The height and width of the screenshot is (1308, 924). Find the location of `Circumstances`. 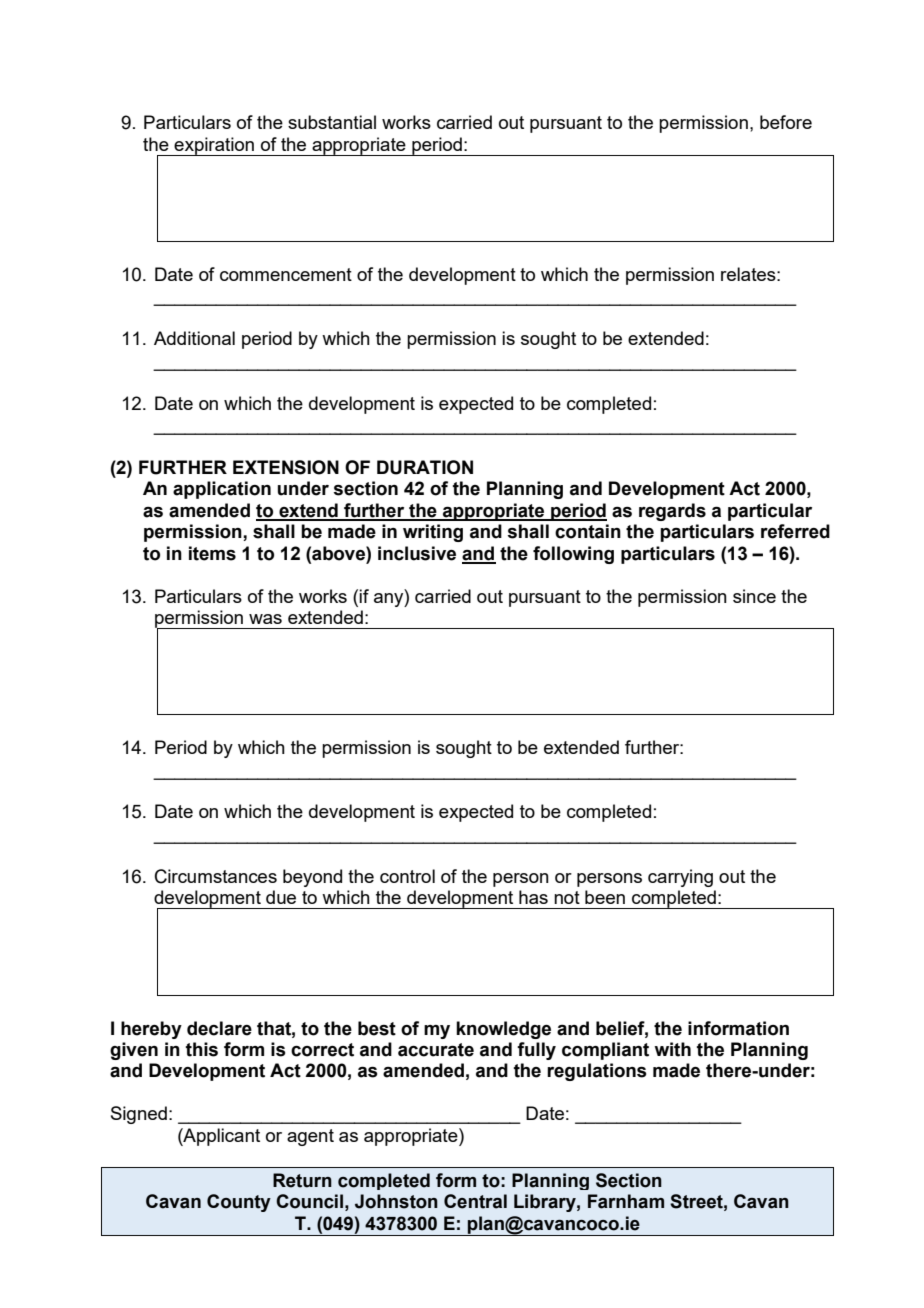

Circumstances is located at coordinates (216, 876).
